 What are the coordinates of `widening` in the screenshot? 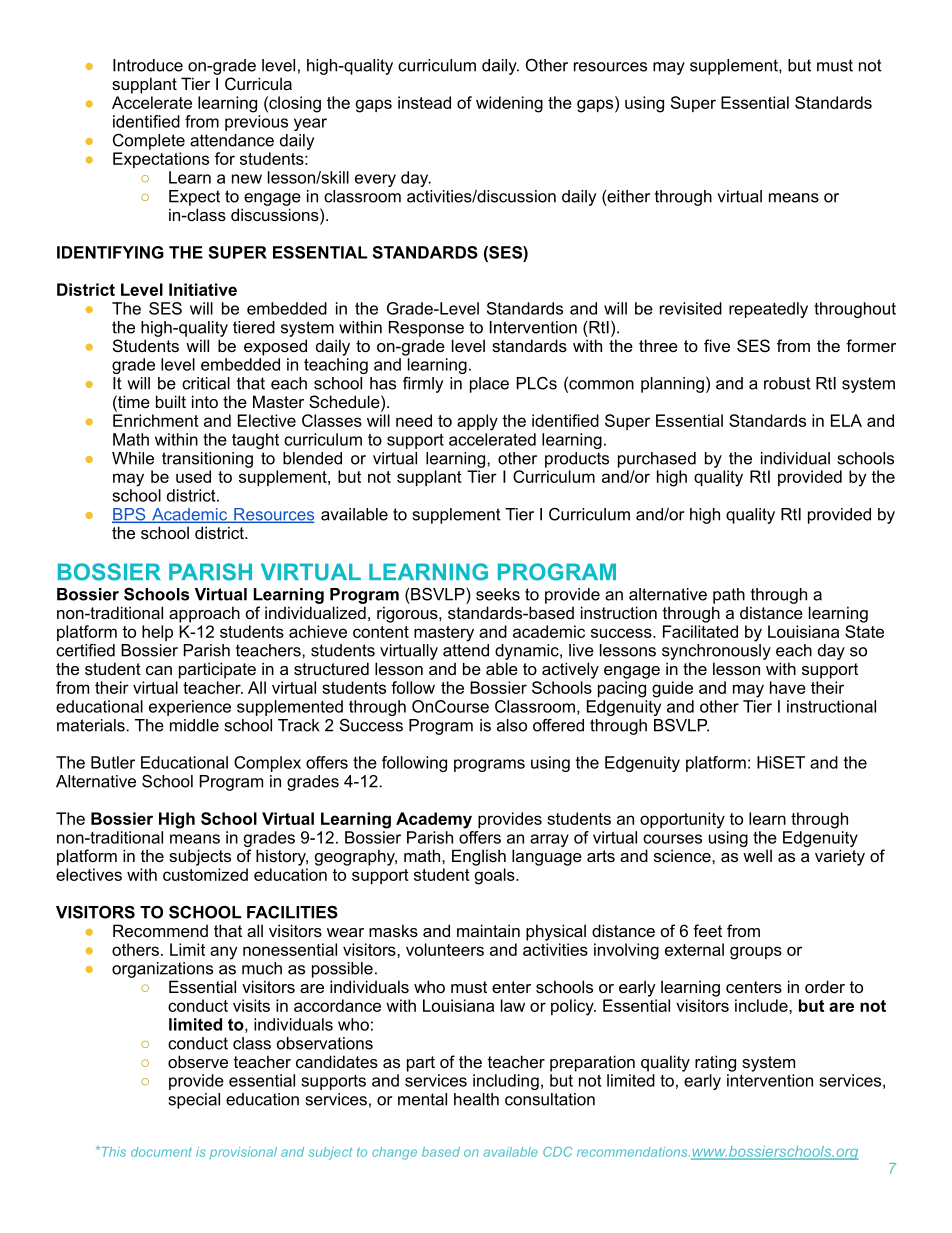 It's located at (509, 104).
